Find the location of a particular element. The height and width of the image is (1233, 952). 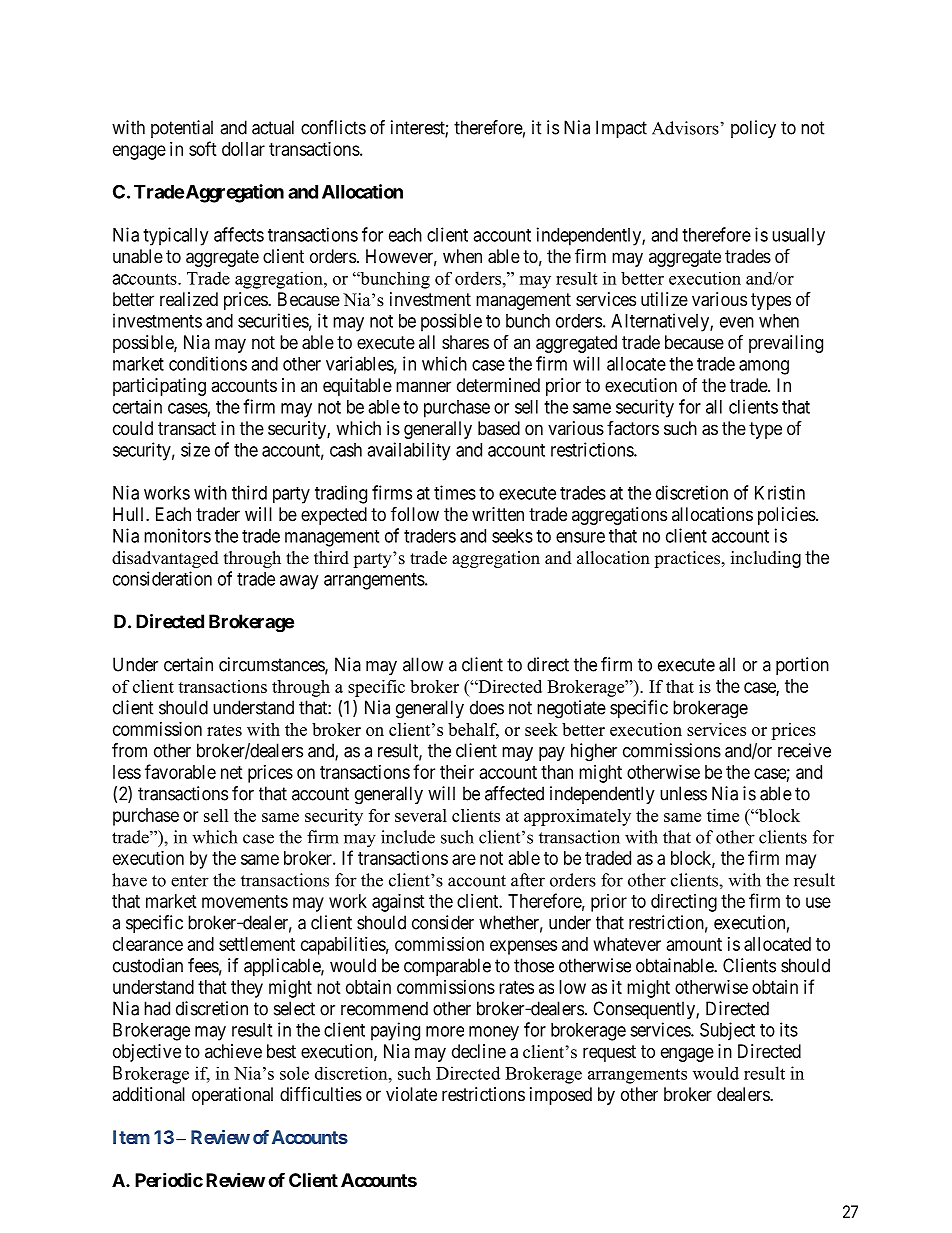

soft is located at coordinates (203, 148).
